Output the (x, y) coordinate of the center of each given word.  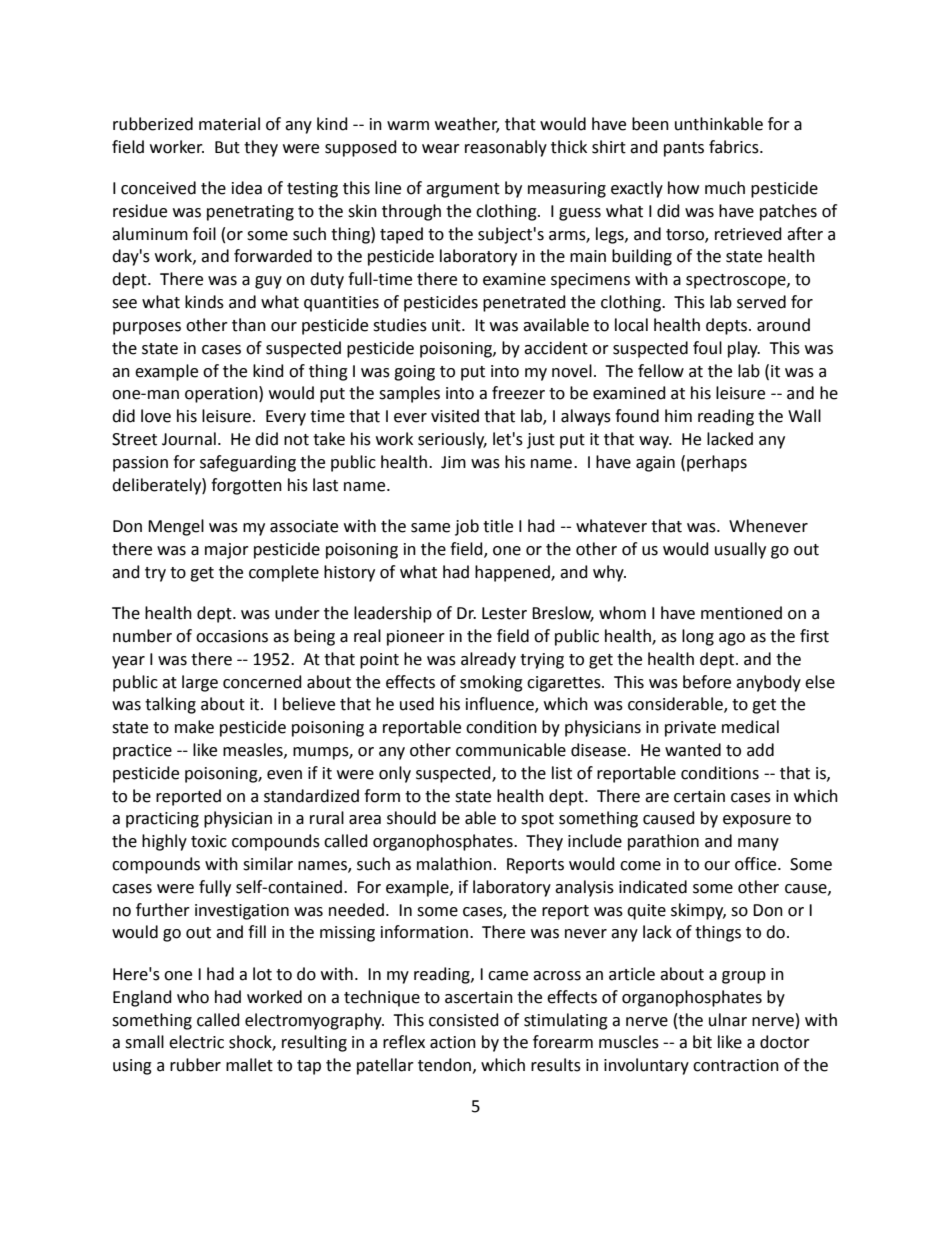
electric (196, 1042)
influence (501, 705)
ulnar (728, 1020)
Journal (189, 439)
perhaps (717, 463)
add (760, 750)
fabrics (735, 147)
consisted (464, 1020)
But (227, 147)
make (194, 727)
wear (441, 149)
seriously (452, 440)
